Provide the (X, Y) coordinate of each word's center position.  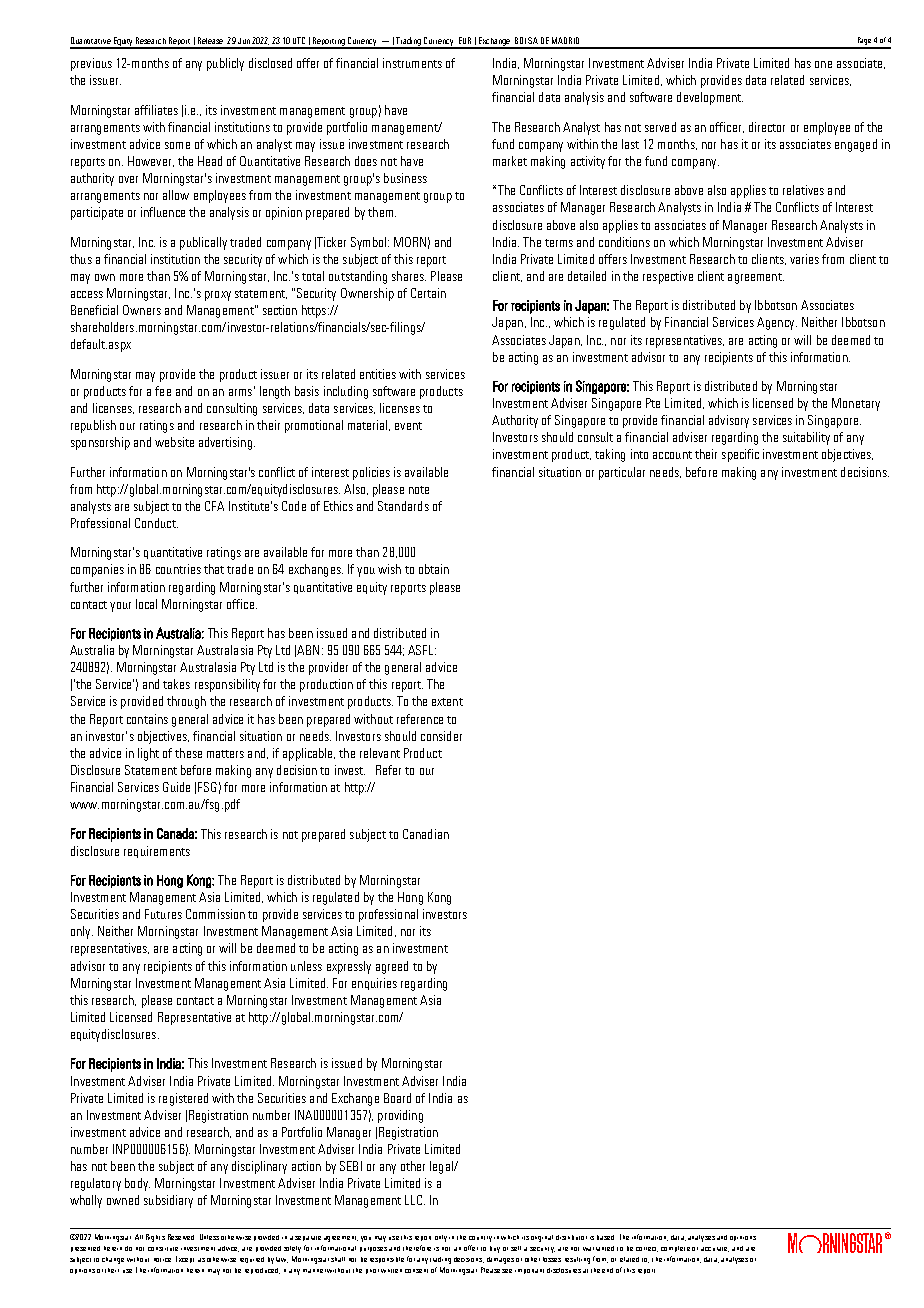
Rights (155, 1238)
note (419, 490)
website (174, 442)
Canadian (426, 834)
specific (740, 455)
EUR (465, 40)
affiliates (156, 110)
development (710, 98)
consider (441, 736)
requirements (157, 852)
